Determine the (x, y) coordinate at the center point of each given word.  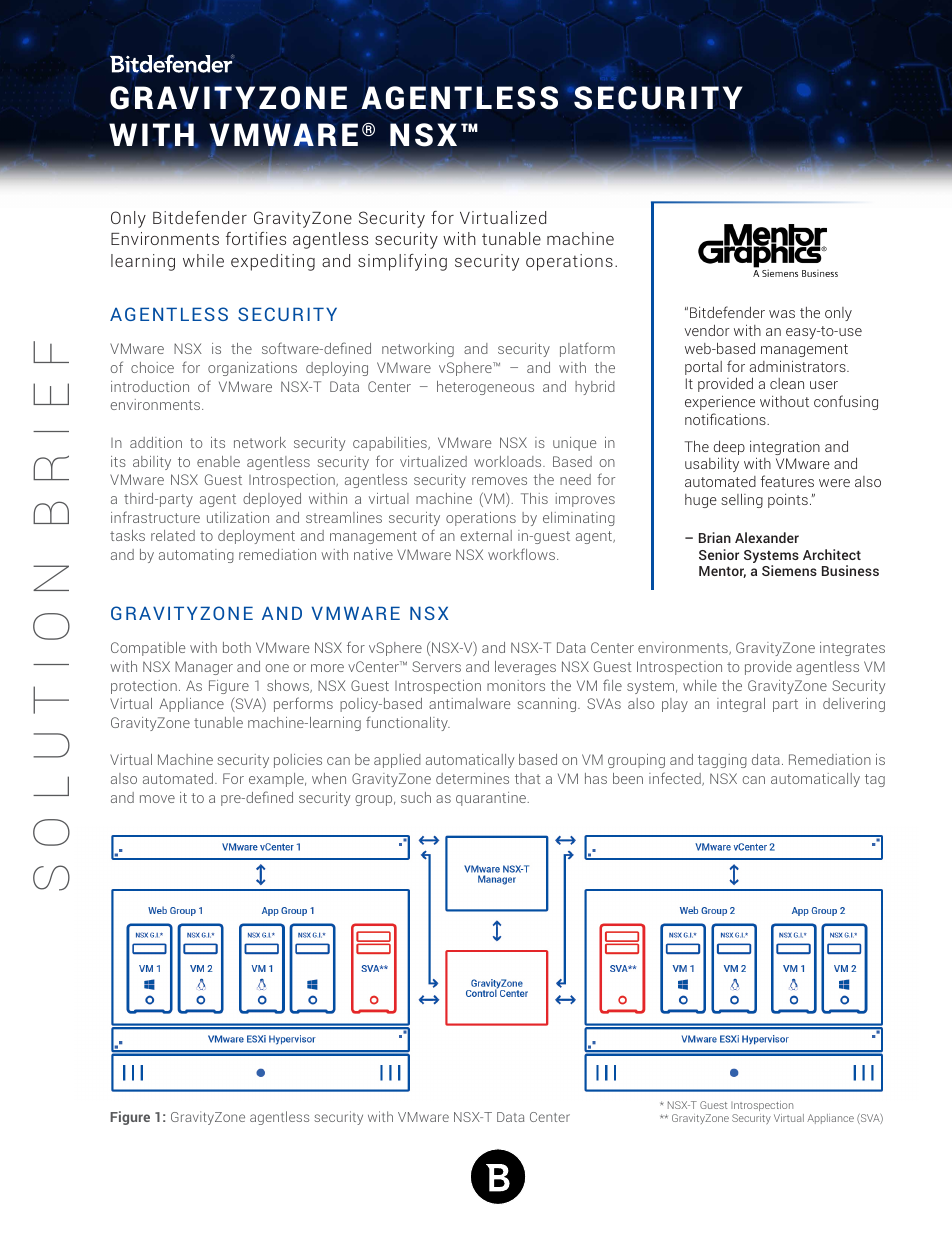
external (486, 535)
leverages (525, 668)
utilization (238, 517)
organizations (252, 369)
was (782, 314)
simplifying (402, 262)
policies (298, 761)
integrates (852, 649)
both (237, 647)
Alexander (767, 537)
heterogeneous (485, 388)
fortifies (256, 238)
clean (787, 383)
